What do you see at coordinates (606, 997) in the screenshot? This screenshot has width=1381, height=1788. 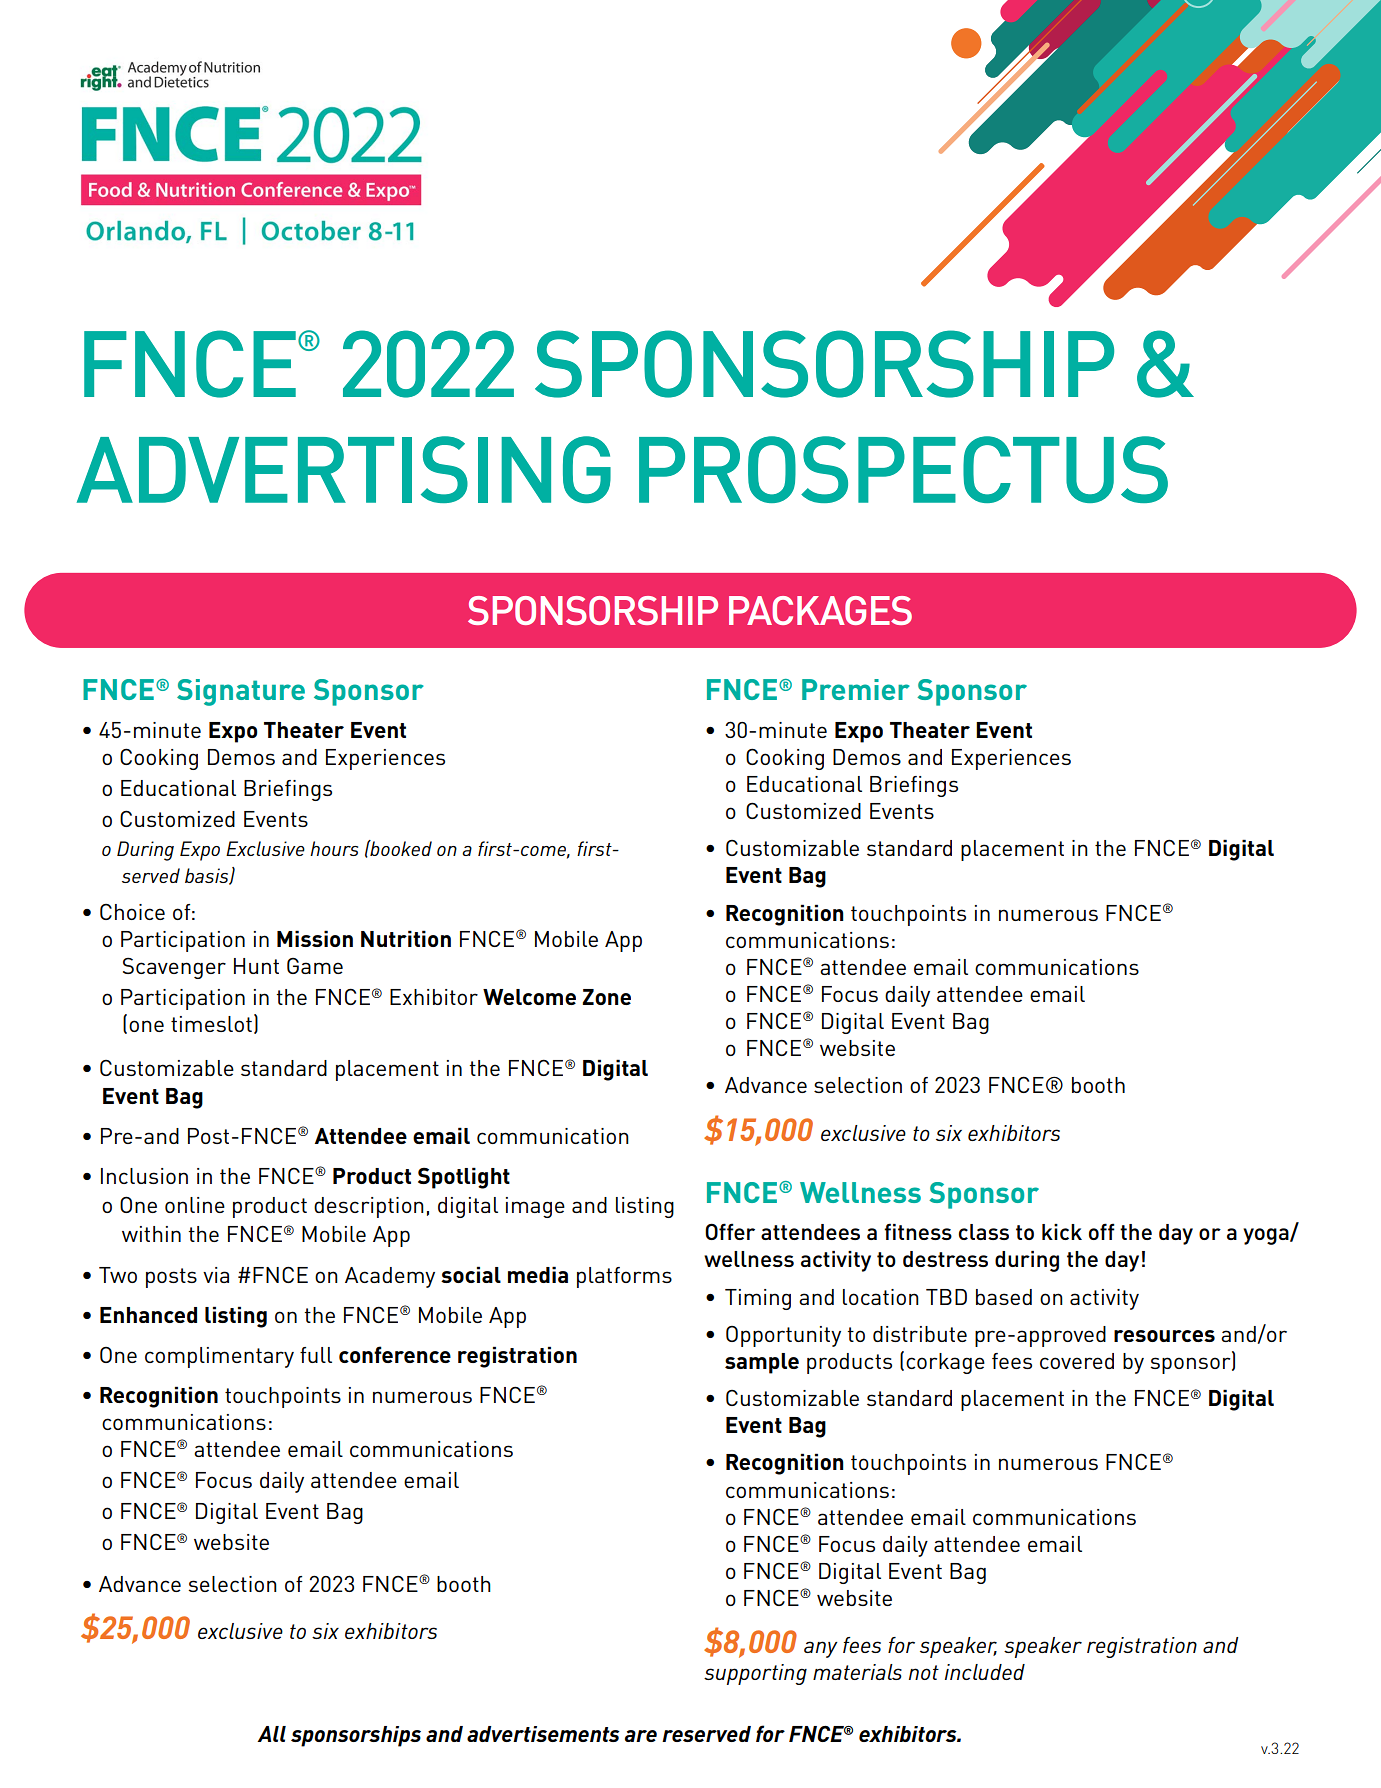 I see `Zone` at bounding box center [606, 997].
